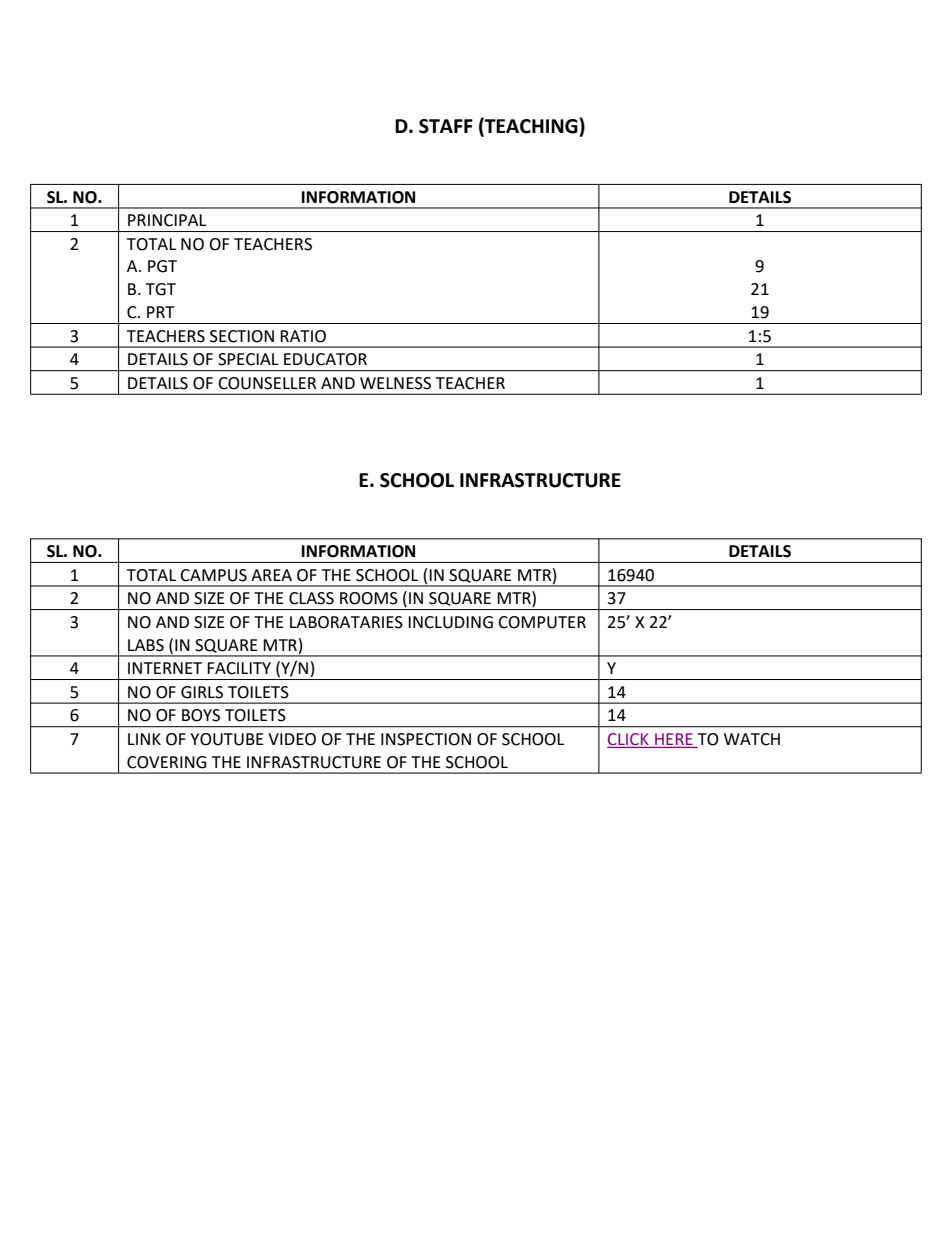 This screenshot has height=1233, width=952. Describe the element at coordinates (325, 359) in the screenshot. I see `EDUCATOR` at that location.
